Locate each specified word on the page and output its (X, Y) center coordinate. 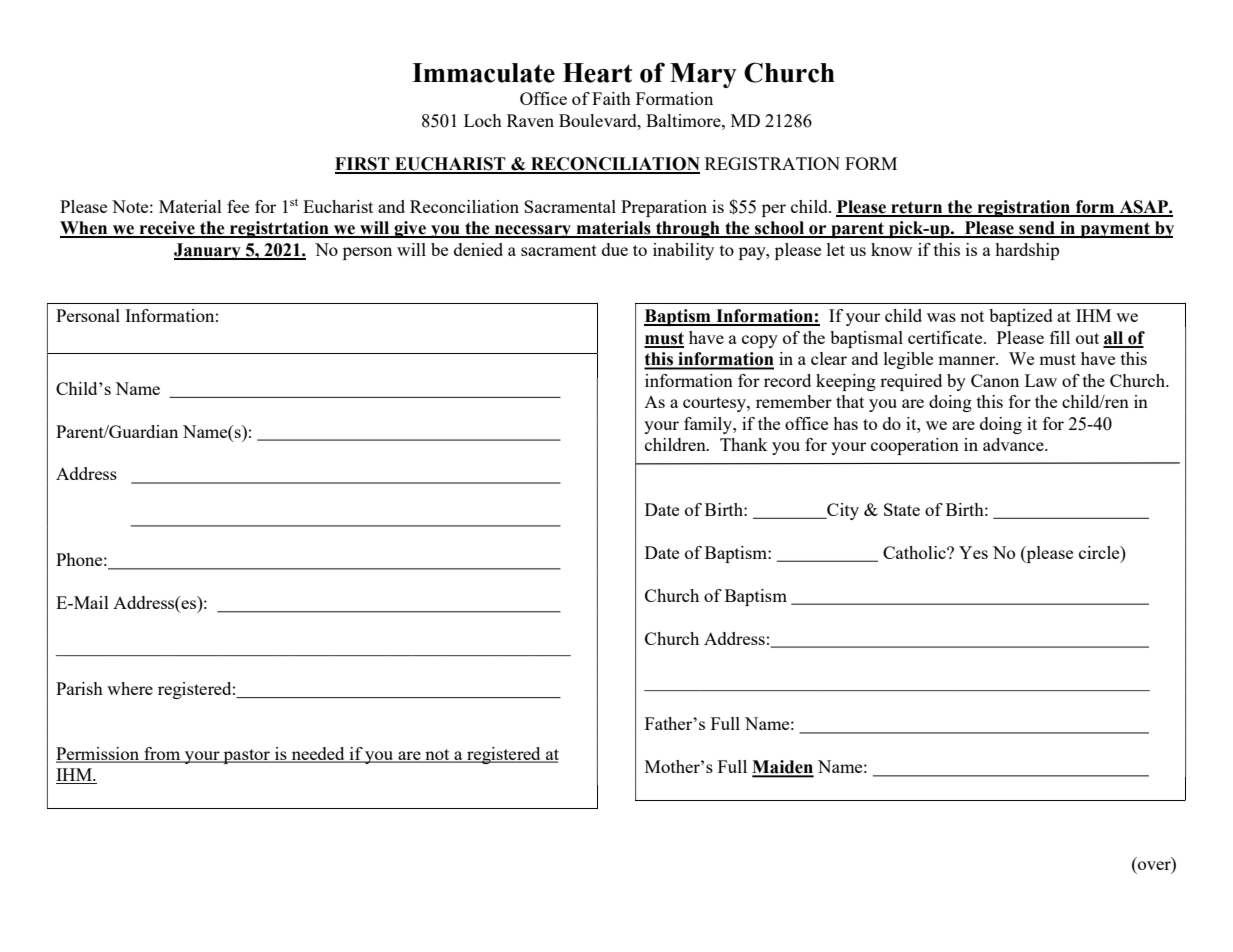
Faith (611, 98)
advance (1014, 444)
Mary (703, 75)
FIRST (363, 165)
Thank (744, 444)
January (208, 251)
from (162, 754)
